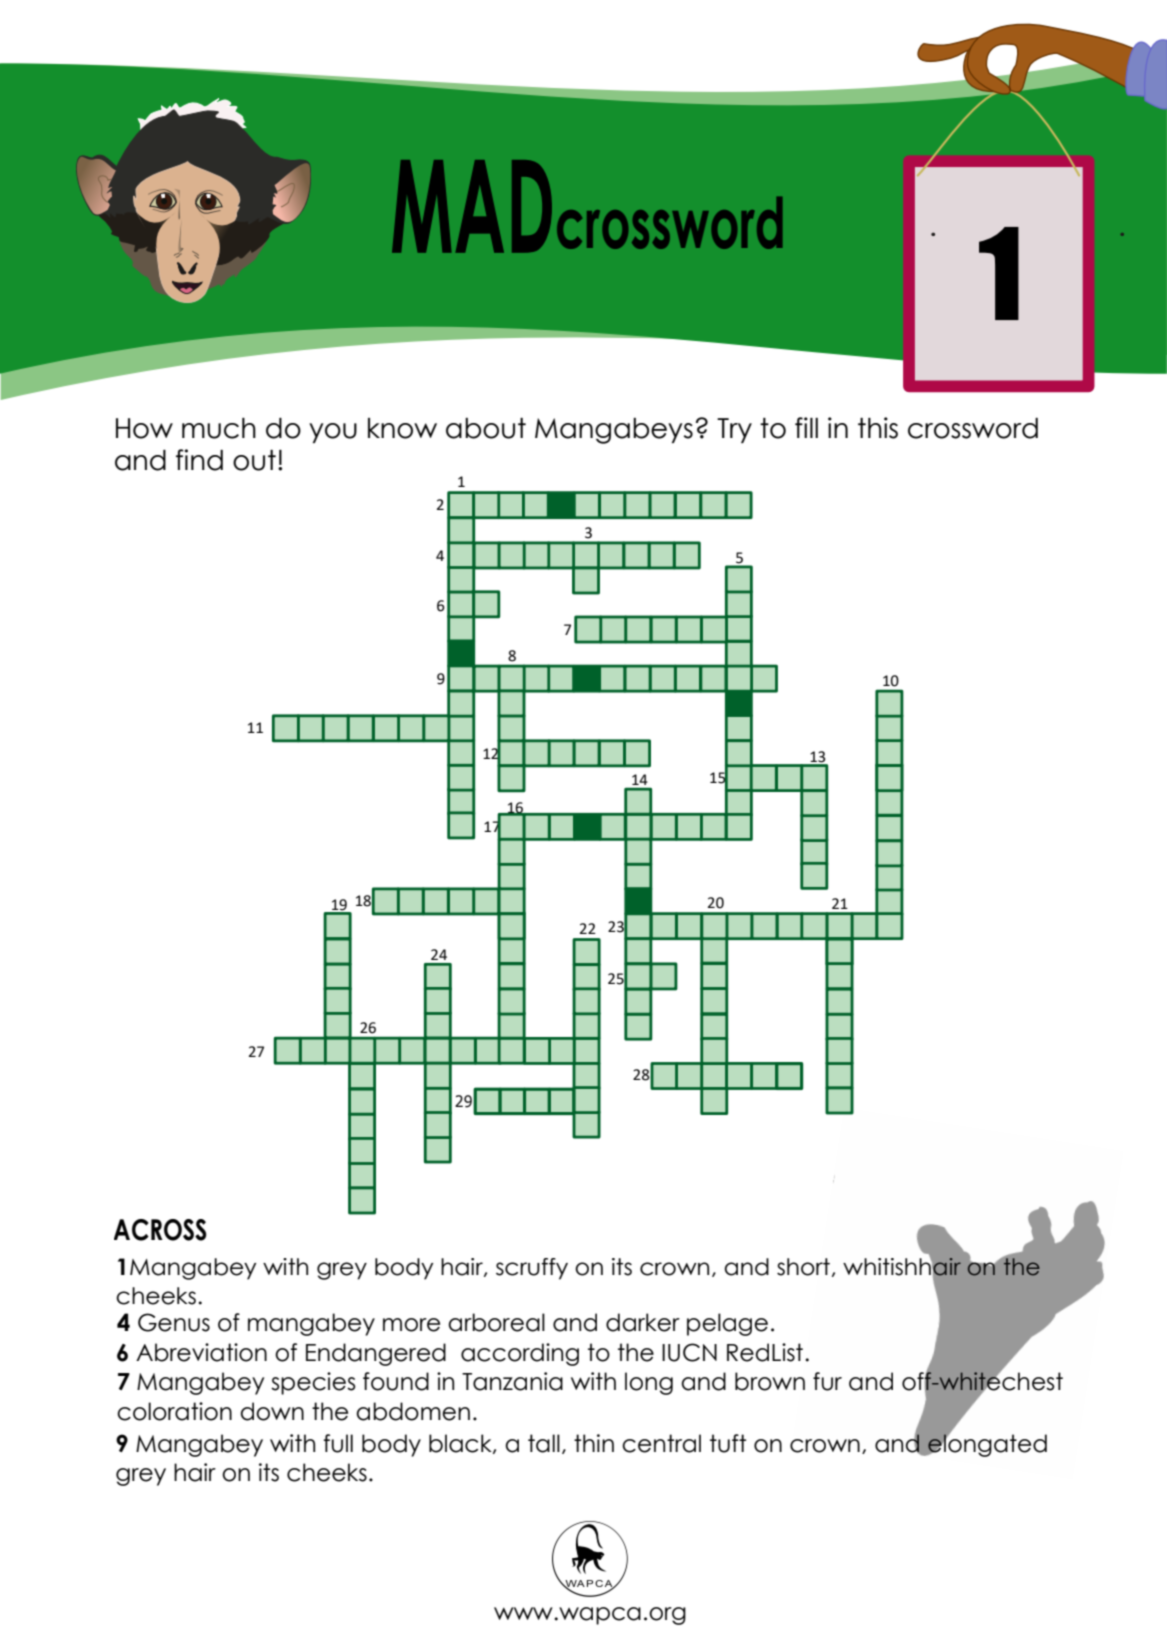  I want to click on short, so click(803, 1267).
